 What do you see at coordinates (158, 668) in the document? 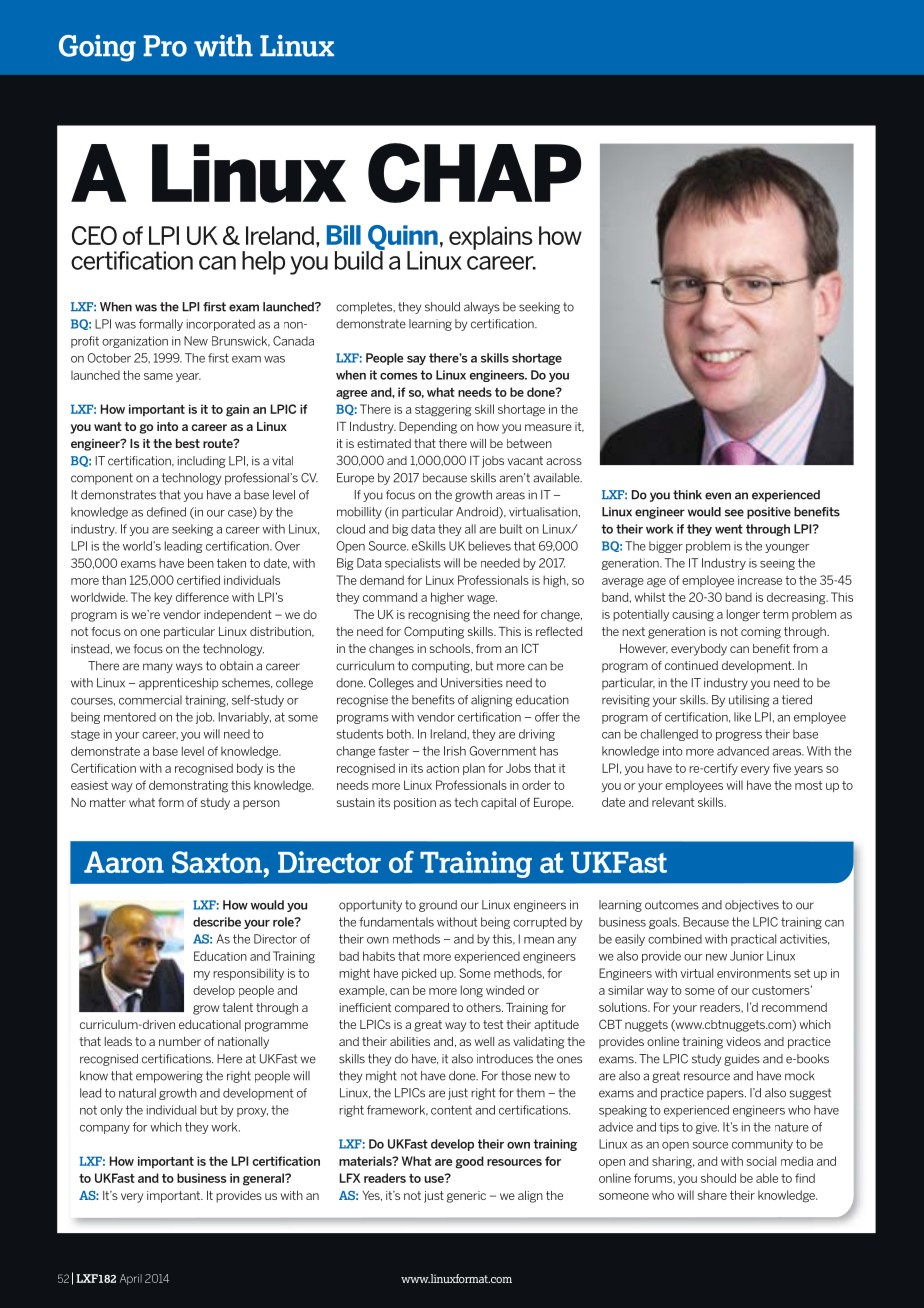
I see `many` at bounding box center [158, 668].
